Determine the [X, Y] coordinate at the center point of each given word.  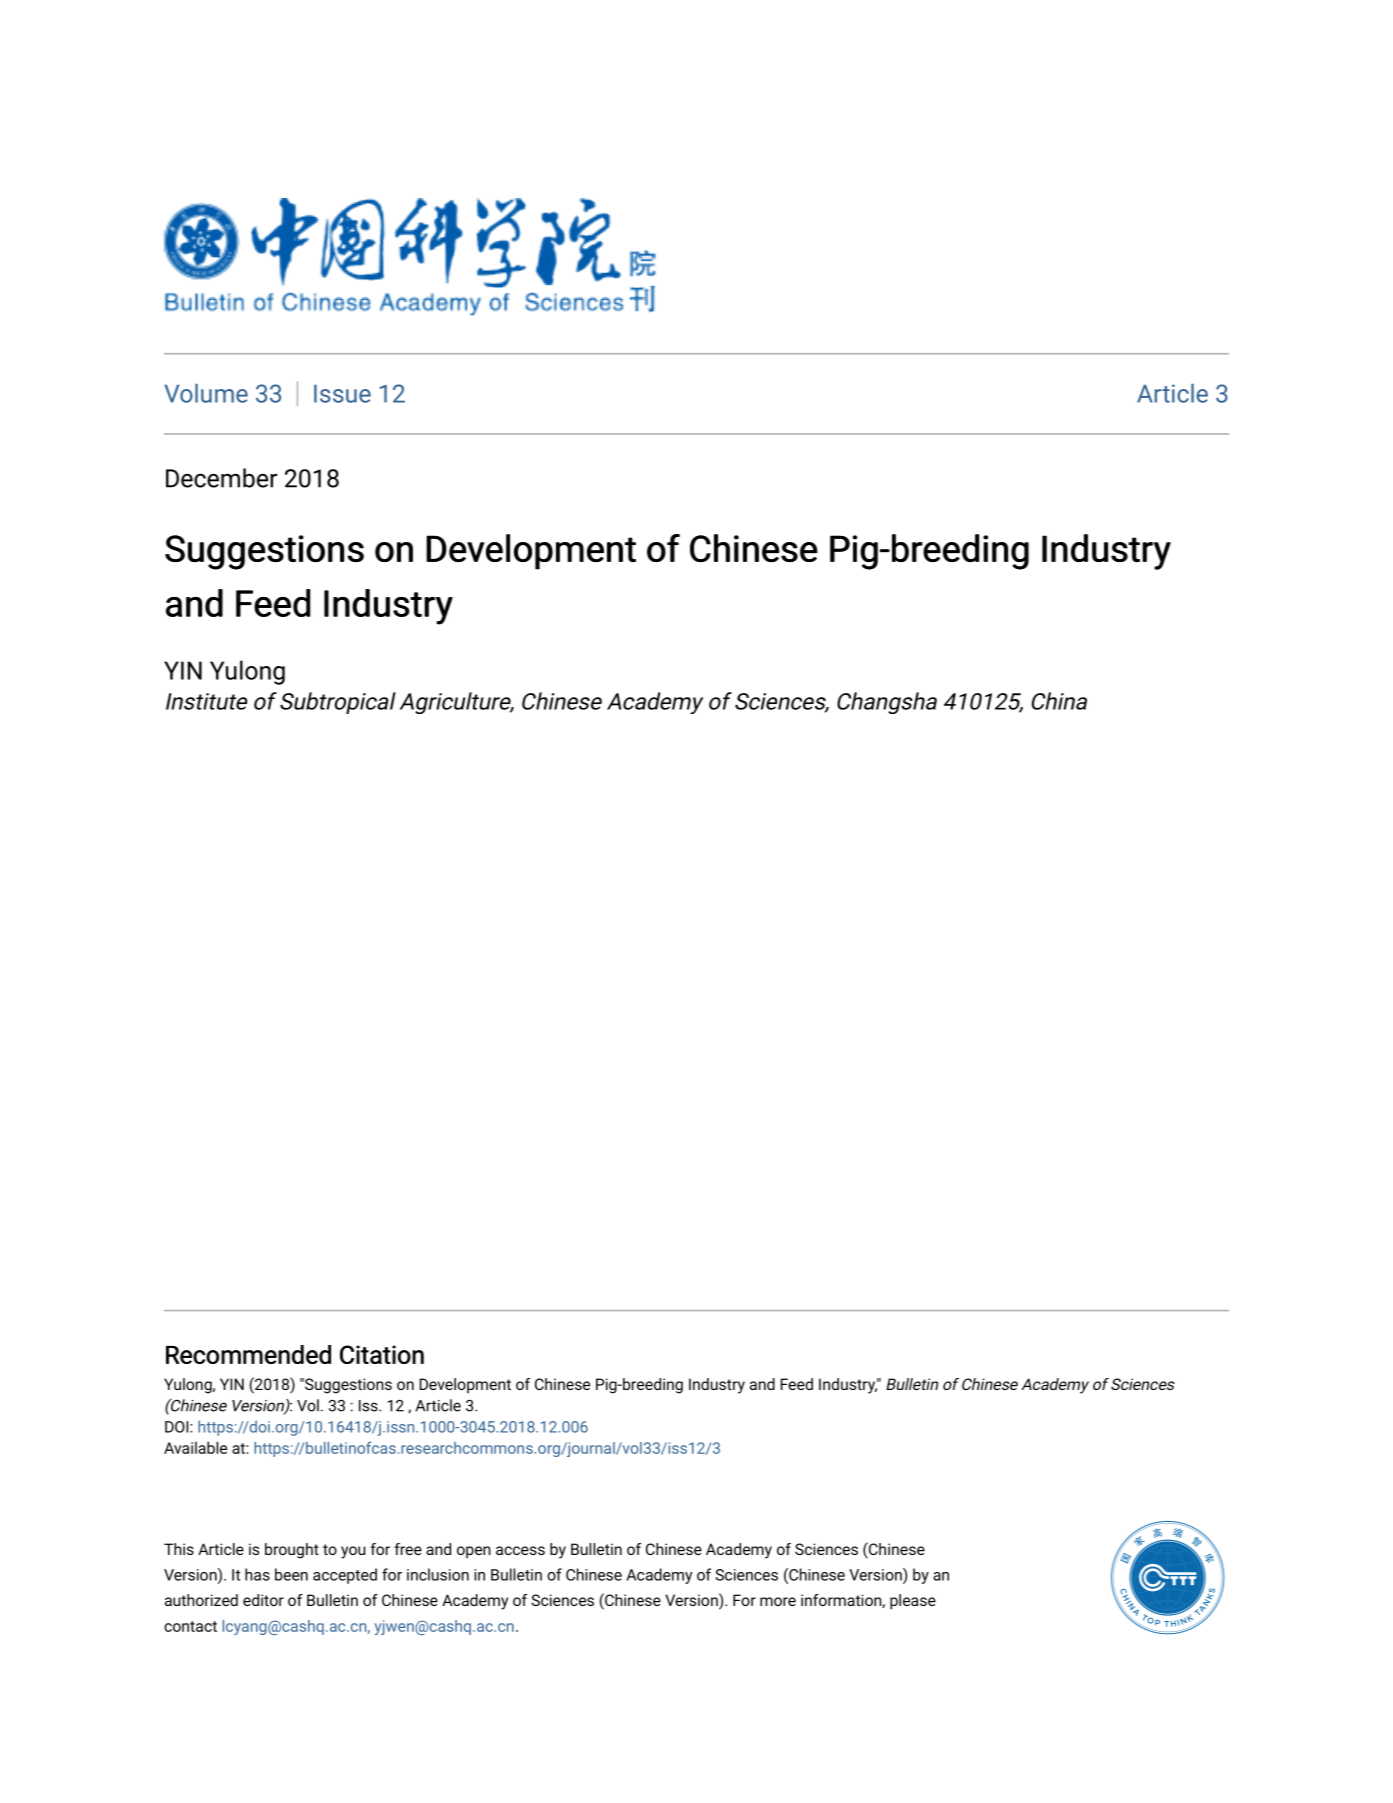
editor [263, 1600]
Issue [342, 393]
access [520, 1550]
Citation [382, 1354]
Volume [206, 393]
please [913, 1602]
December [221, 478]
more [778, 1601]
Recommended [248, 1354]
